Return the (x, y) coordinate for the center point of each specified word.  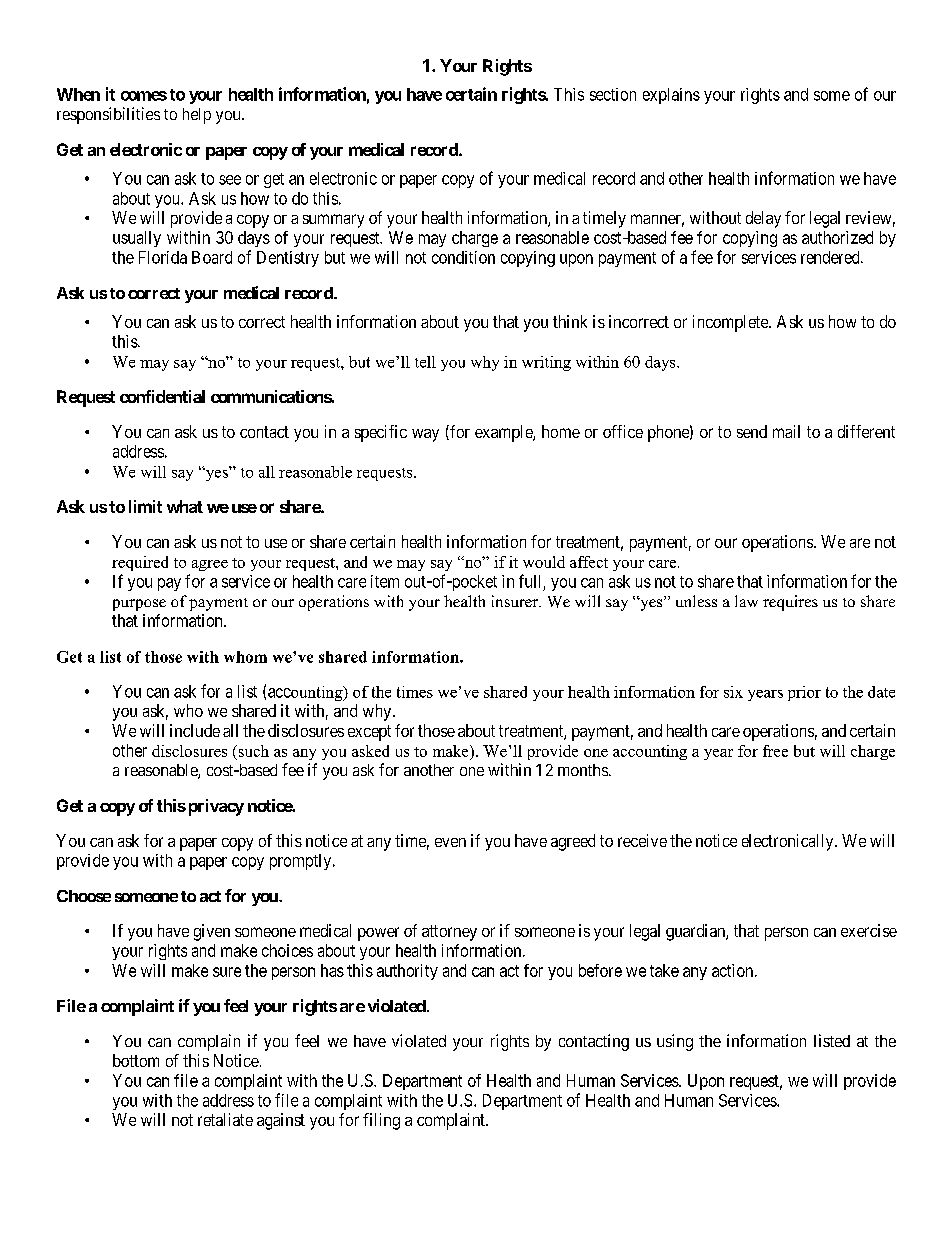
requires (790, 603)
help (197, 116)
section (613, 94)
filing (381, 1121)
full (529, 581)
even (450, 842)
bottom (136, 1060)
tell (425, 362)
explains (671, 96)
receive (642, 840)
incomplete (731, 323)
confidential (162, 396)
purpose (139, 605)
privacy (216, 807)
